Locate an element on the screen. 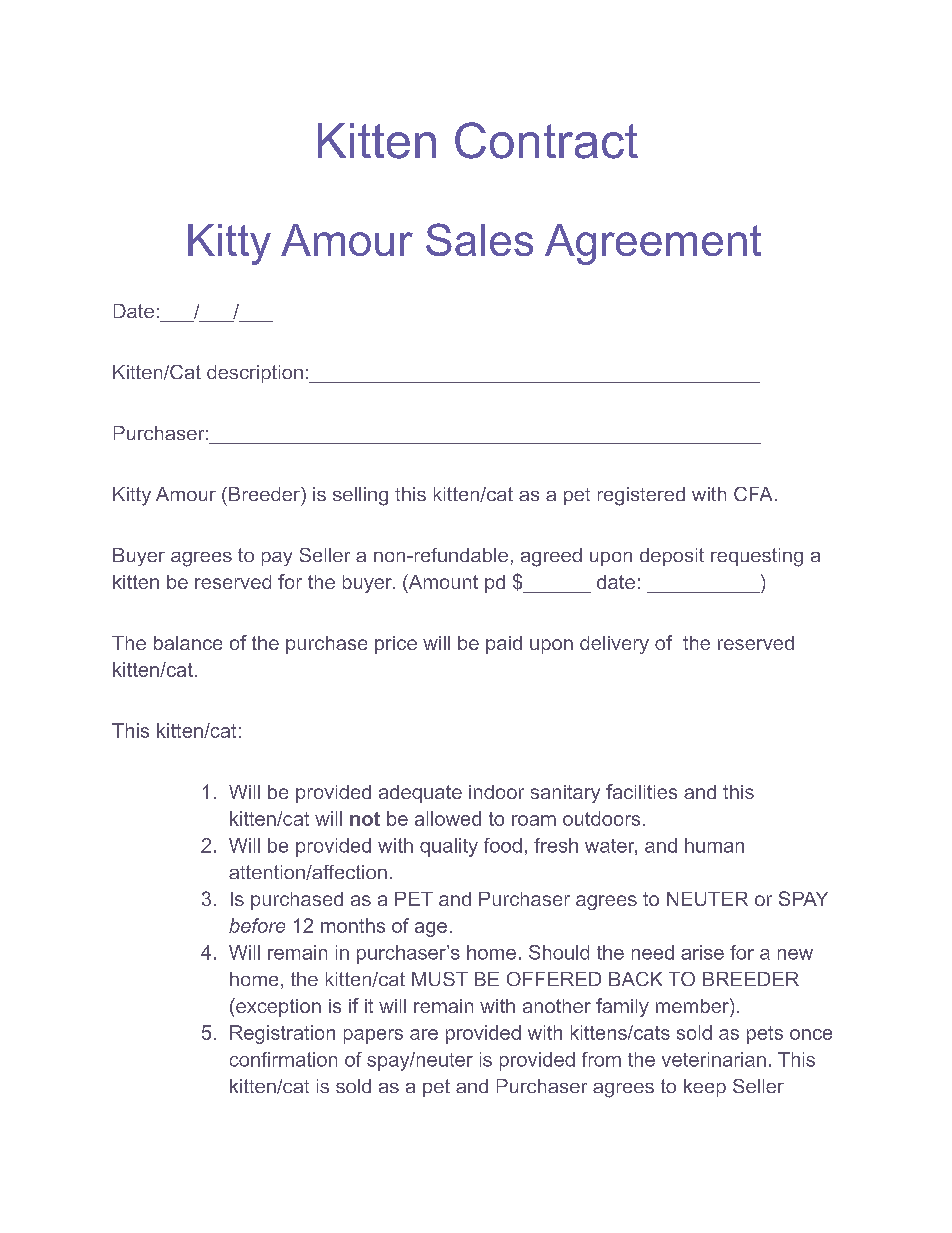  agreed is located at coordinates (551, 557).
